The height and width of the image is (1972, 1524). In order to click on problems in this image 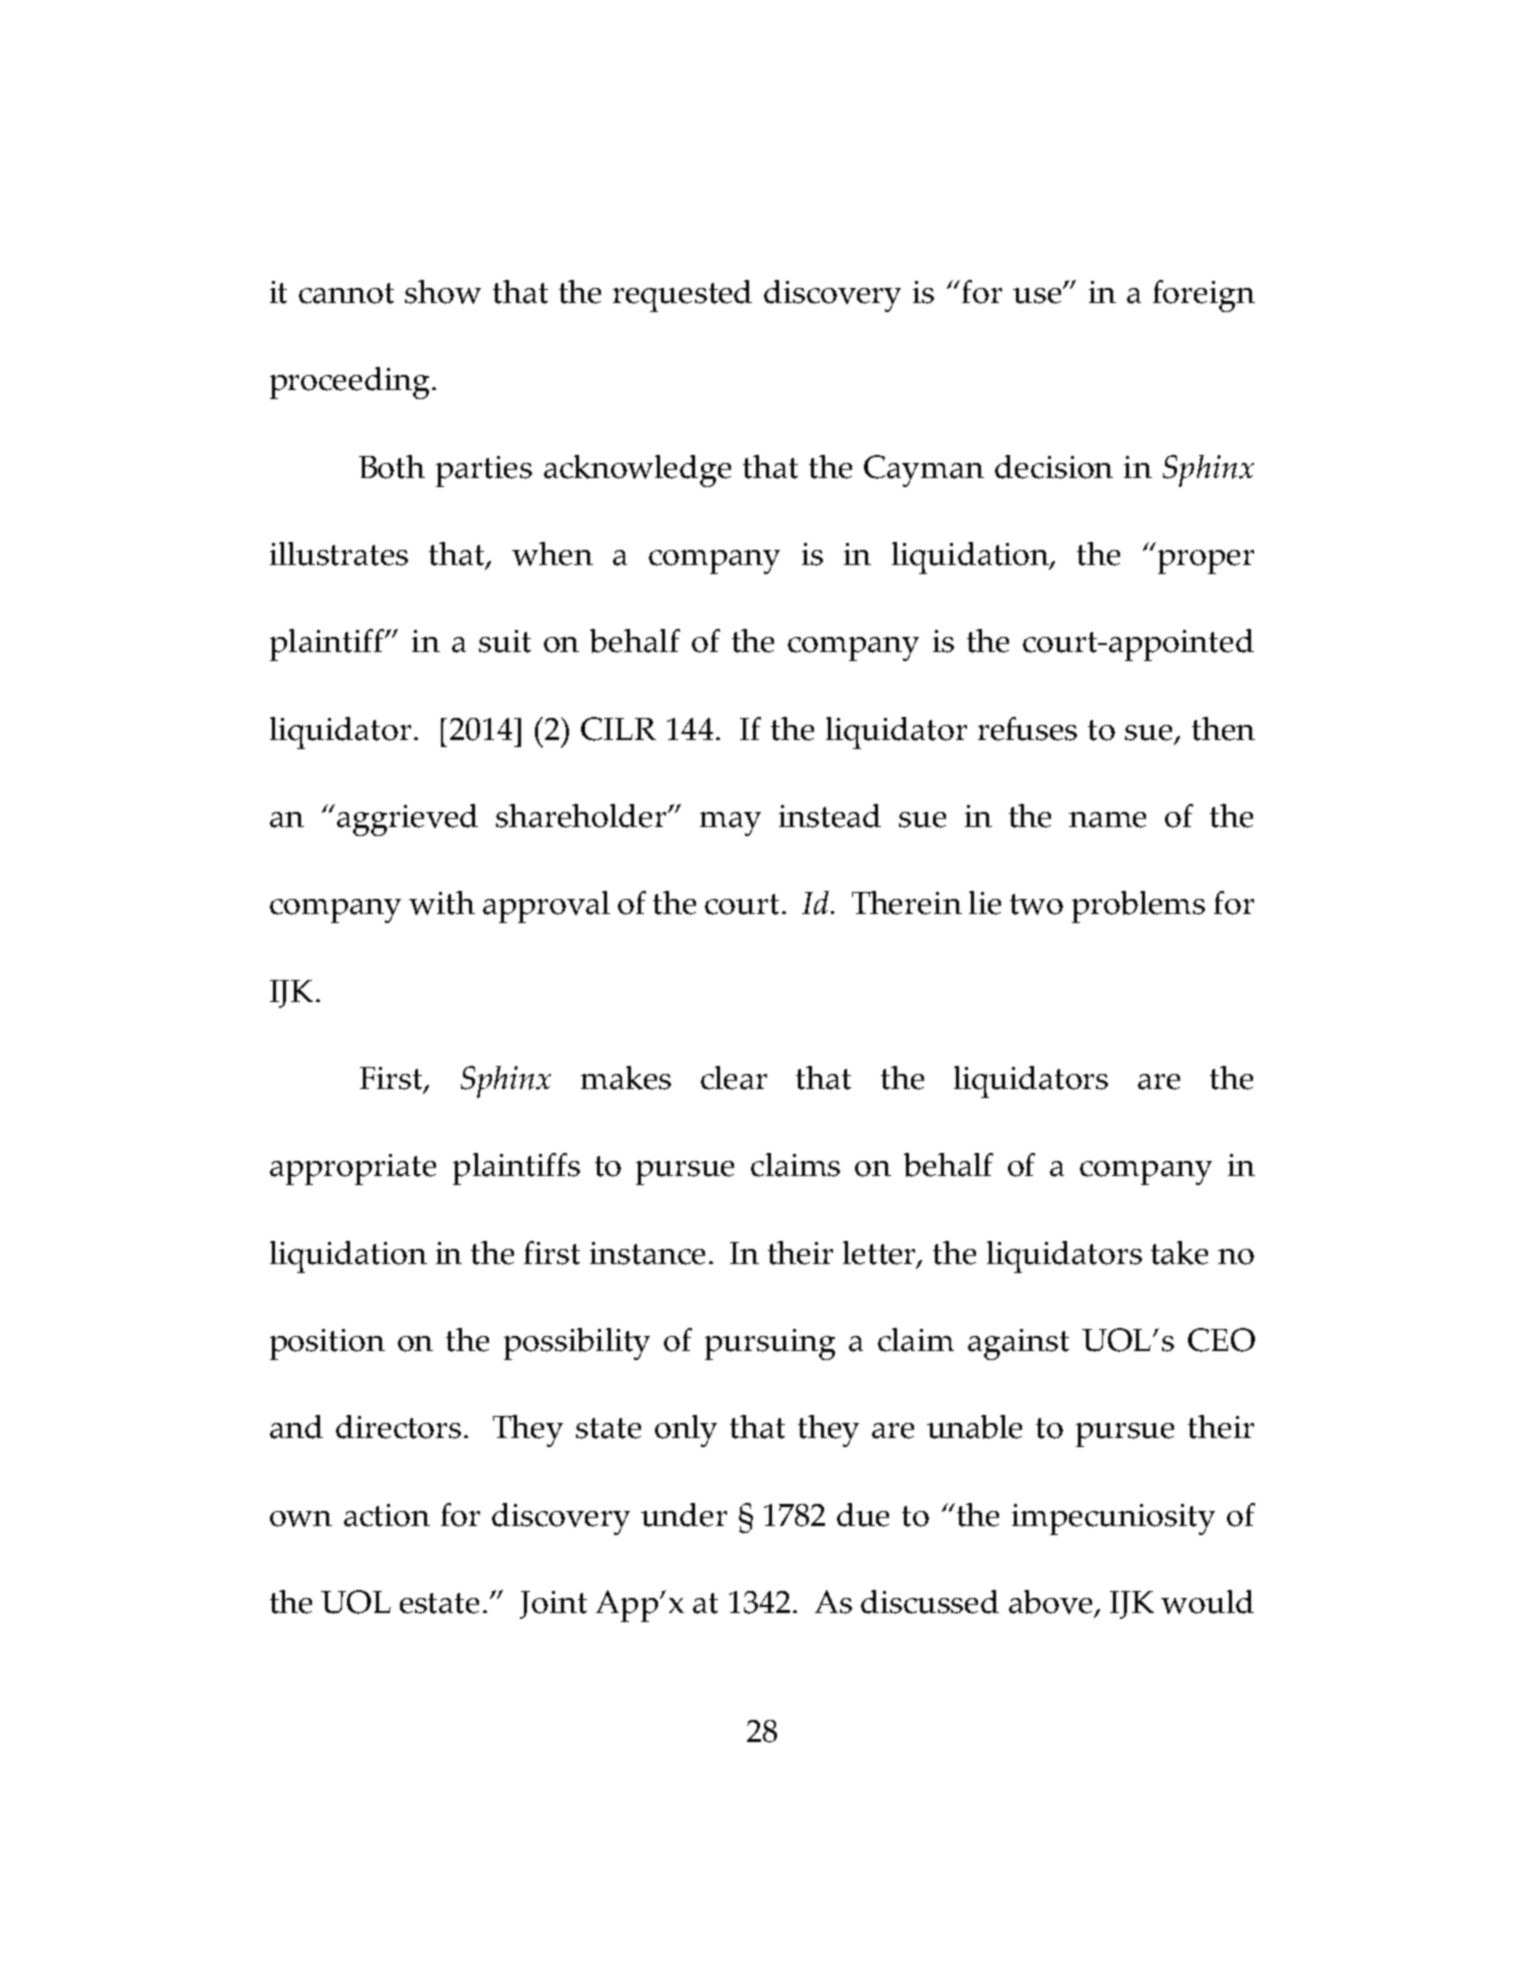, I will do `click(1138, 907)`.
